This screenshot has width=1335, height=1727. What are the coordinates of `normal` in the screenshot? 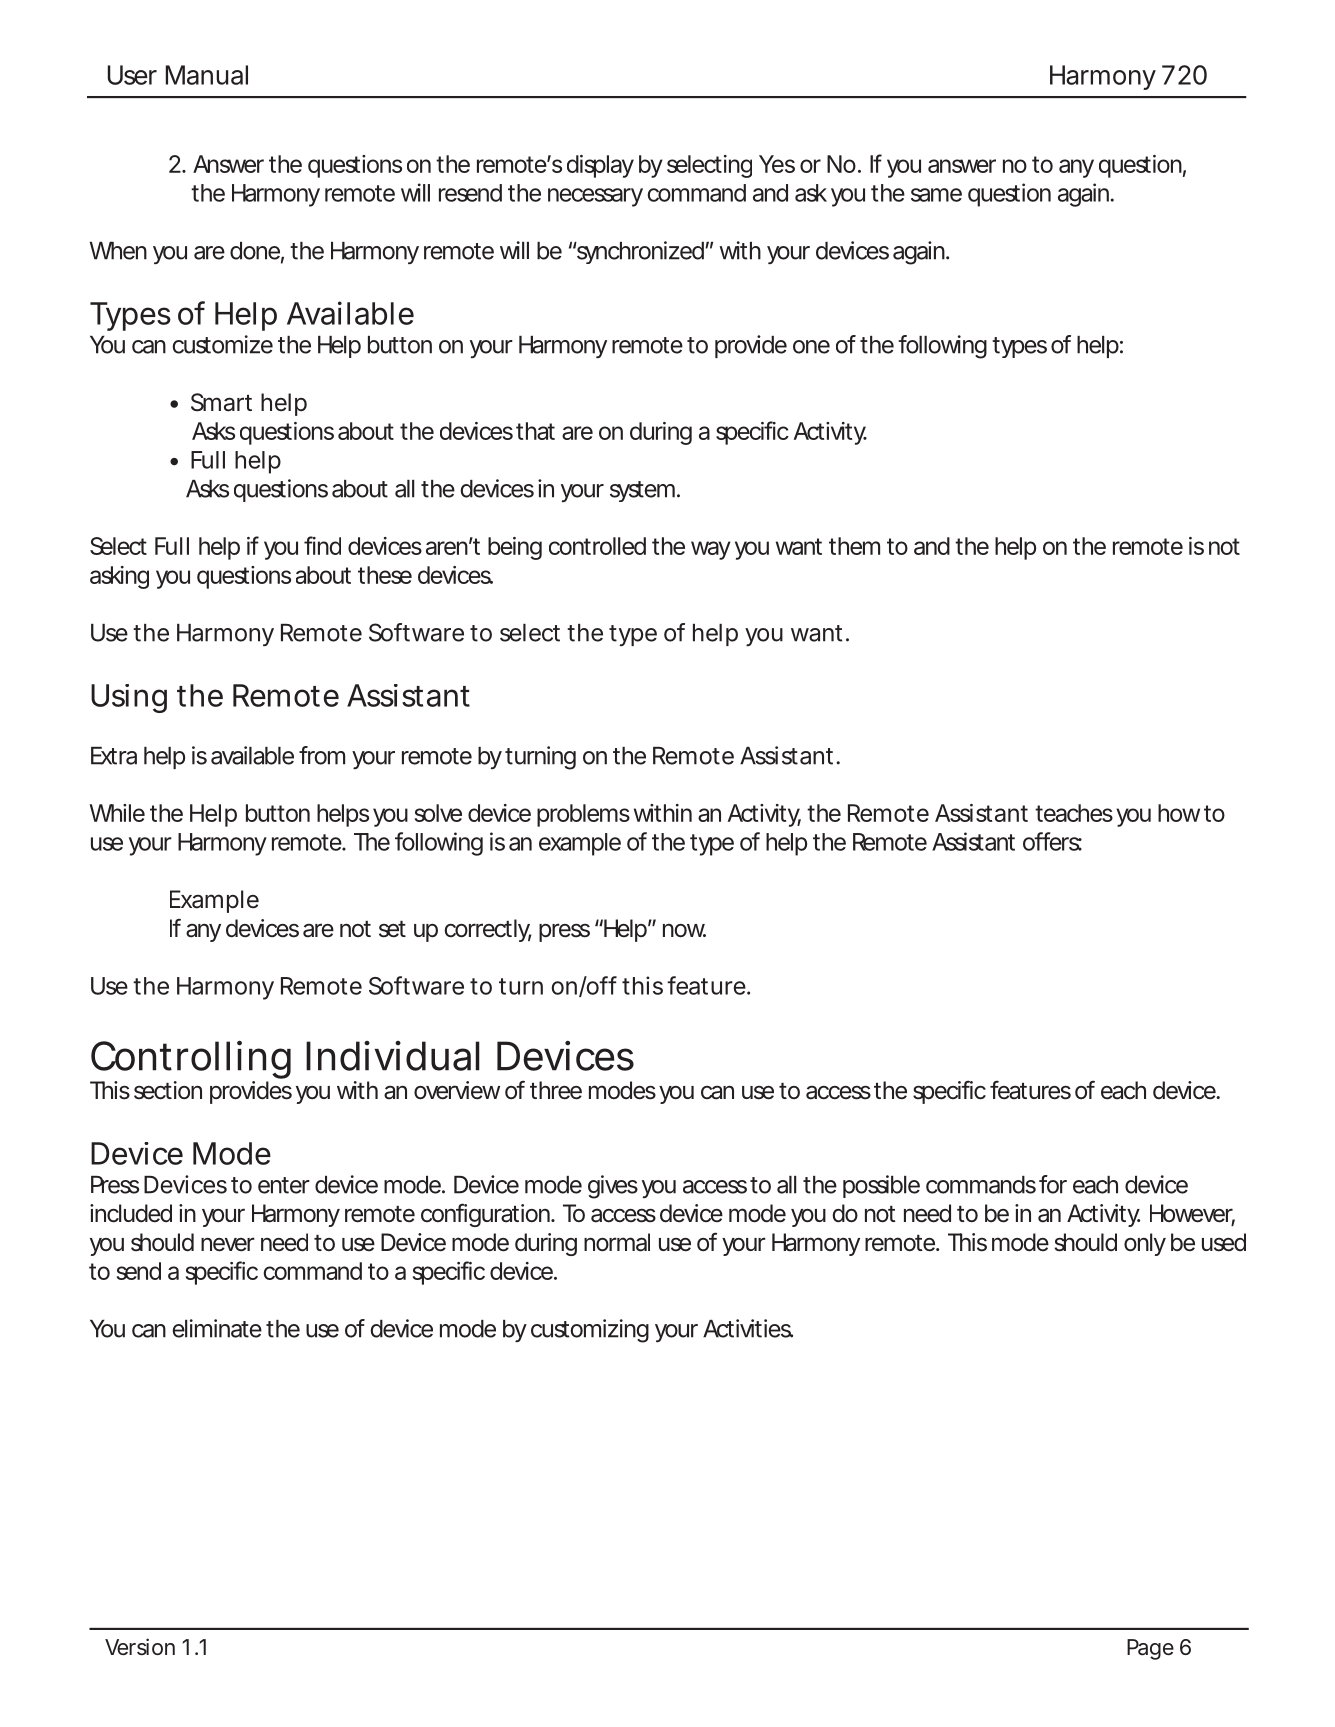 It's located at (617, 1242).
